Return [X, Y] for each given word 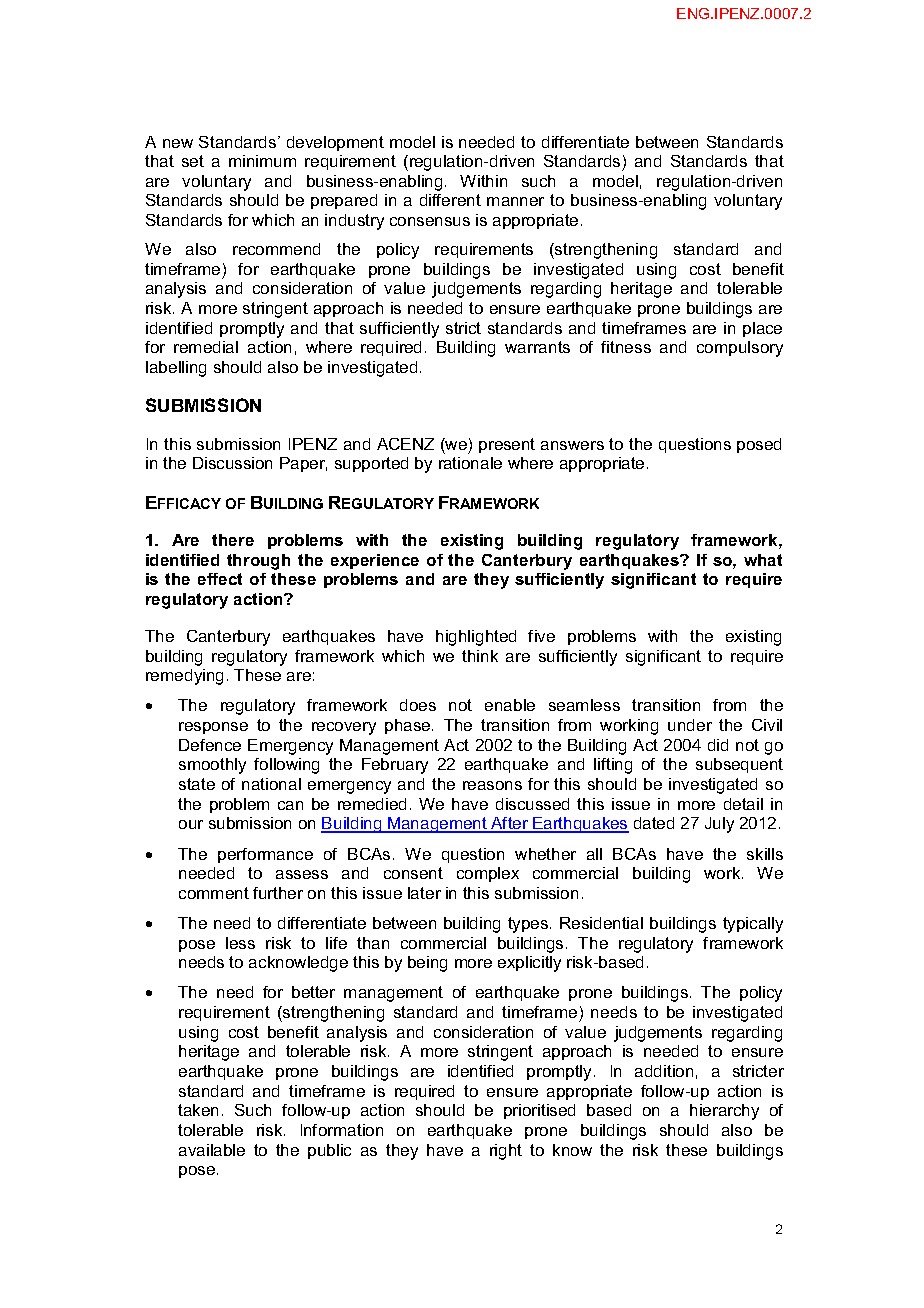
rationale [470, 463]
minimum [262, 161]
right [506, 1152]
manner [515, 201]
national [271, 784]
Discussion [232, 463]
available [212, 1150]
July [719, 825]
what [763, 560]
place [762, 329]
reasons [492, 785]
